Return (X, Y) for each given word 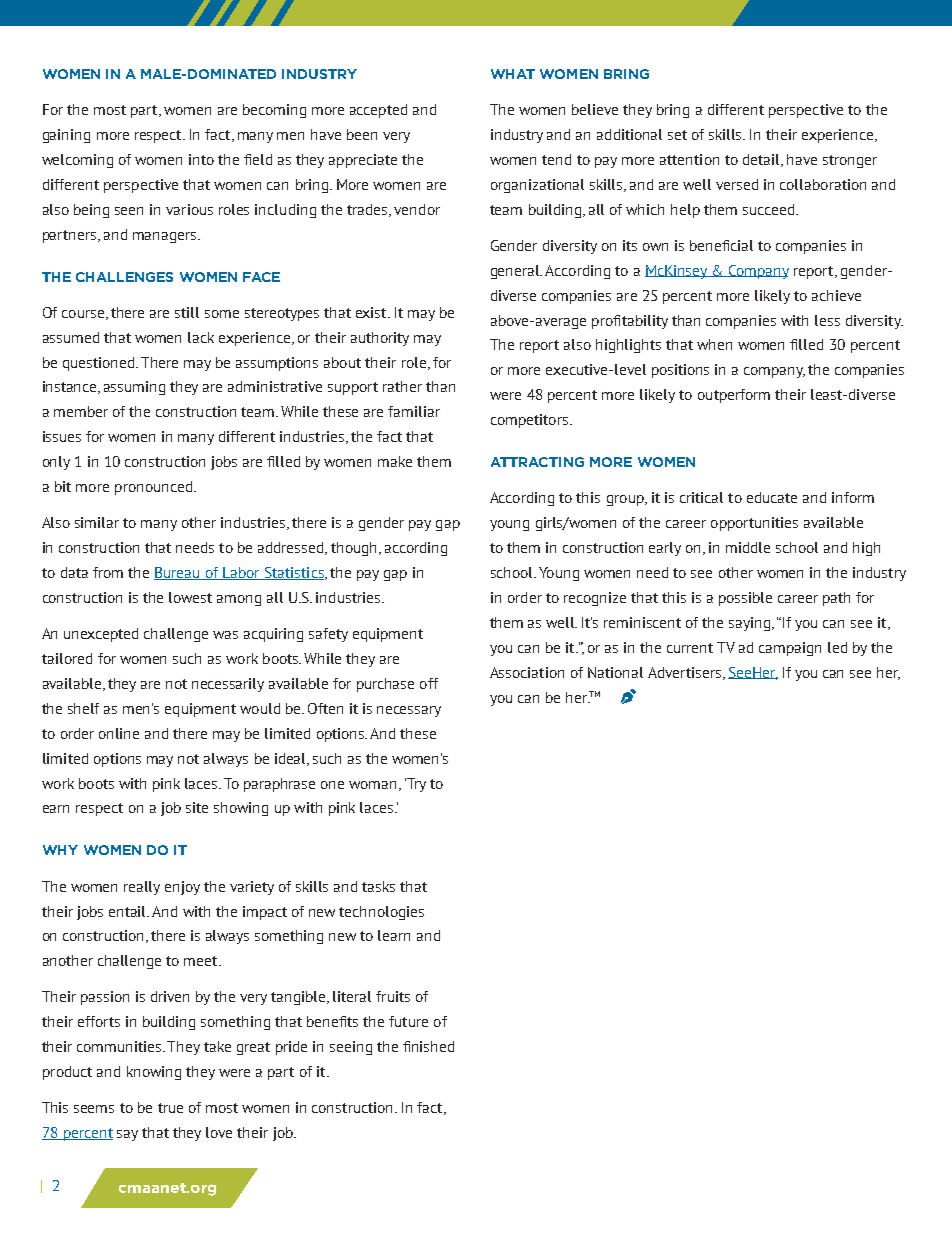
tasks (378, 886)
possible (745, 599)
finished (428, 1046)
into (201, 159)
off (429, 683)
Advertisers (684, 672)
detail (763, 160)
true (170, 1108)
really (142, 888)
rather (402, 386)
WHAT (513, 74)
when (714, 344)
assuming (134, 388)
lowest (190, 597)
